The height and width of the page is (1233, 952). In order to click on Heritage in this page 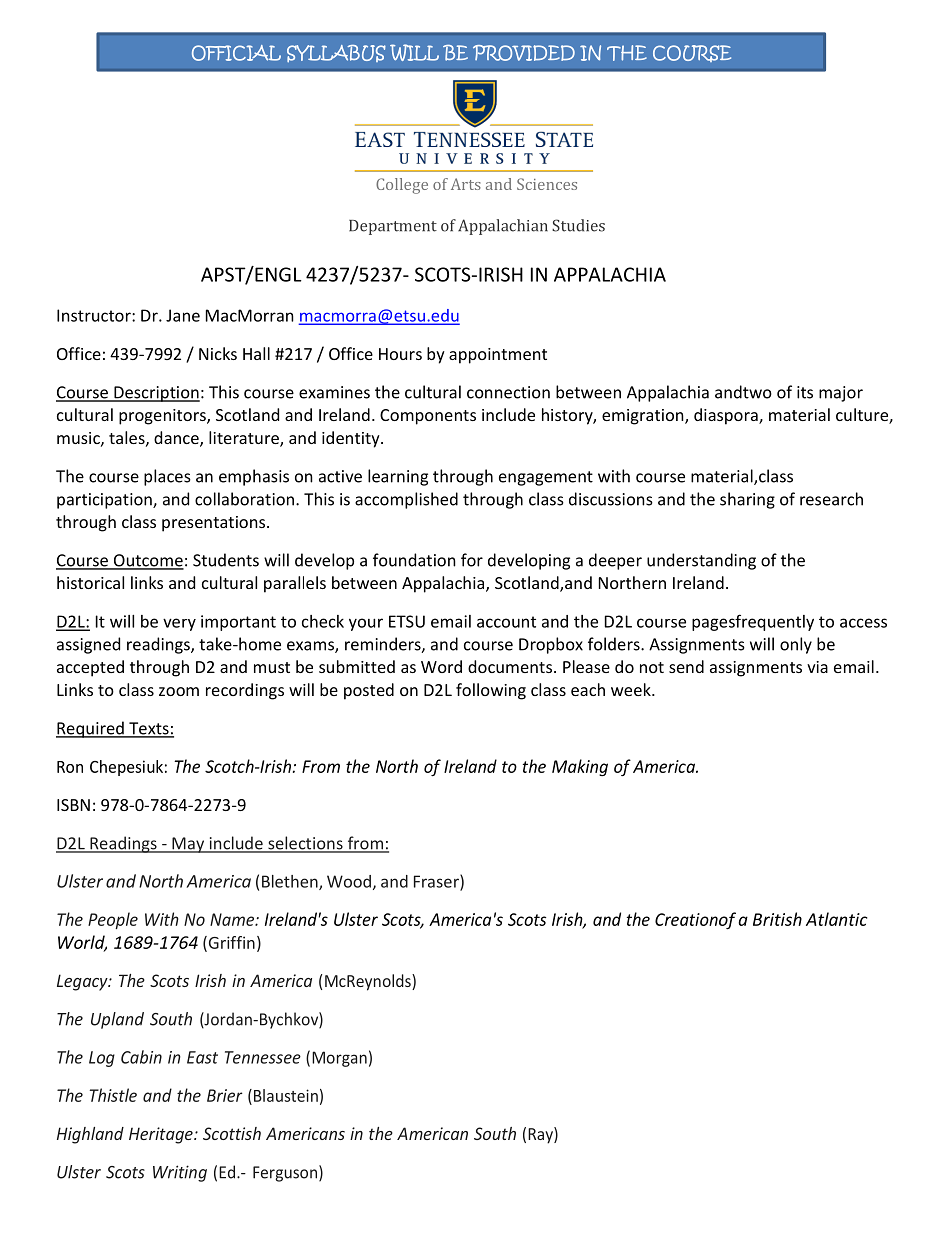, I will do `click(162, 1135)`.
